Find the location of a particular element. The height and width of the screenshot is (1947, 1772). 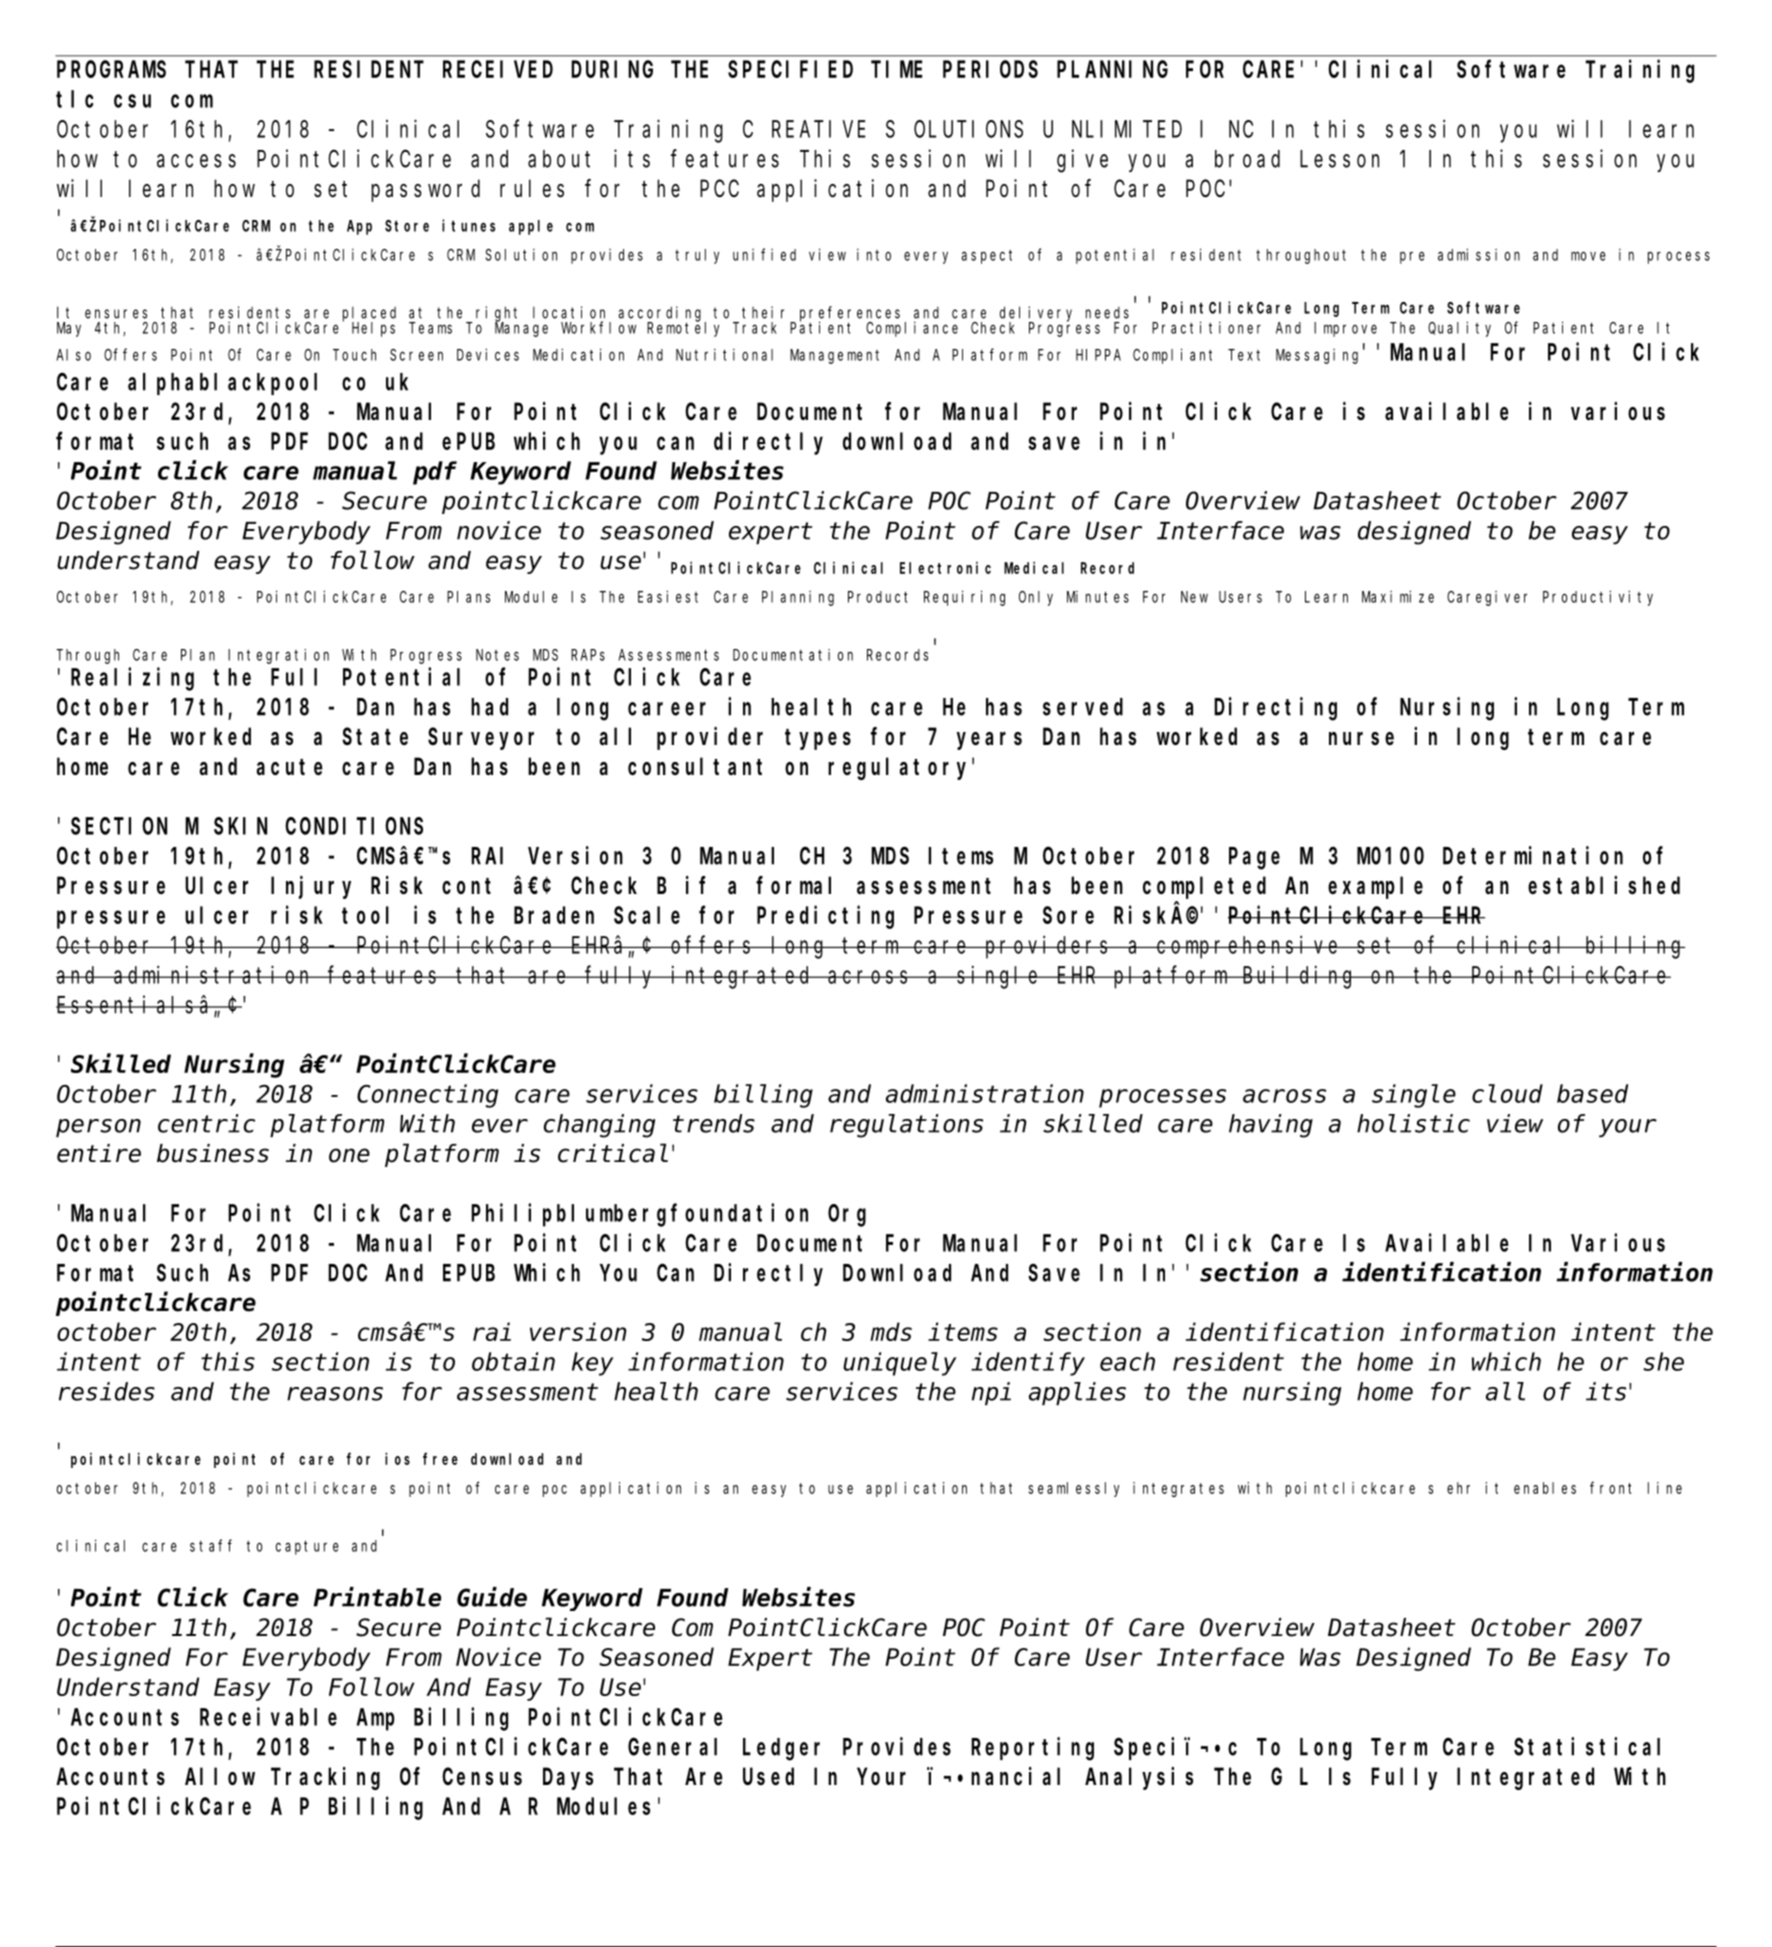

Realizing is located at coordinates (132, 679).
